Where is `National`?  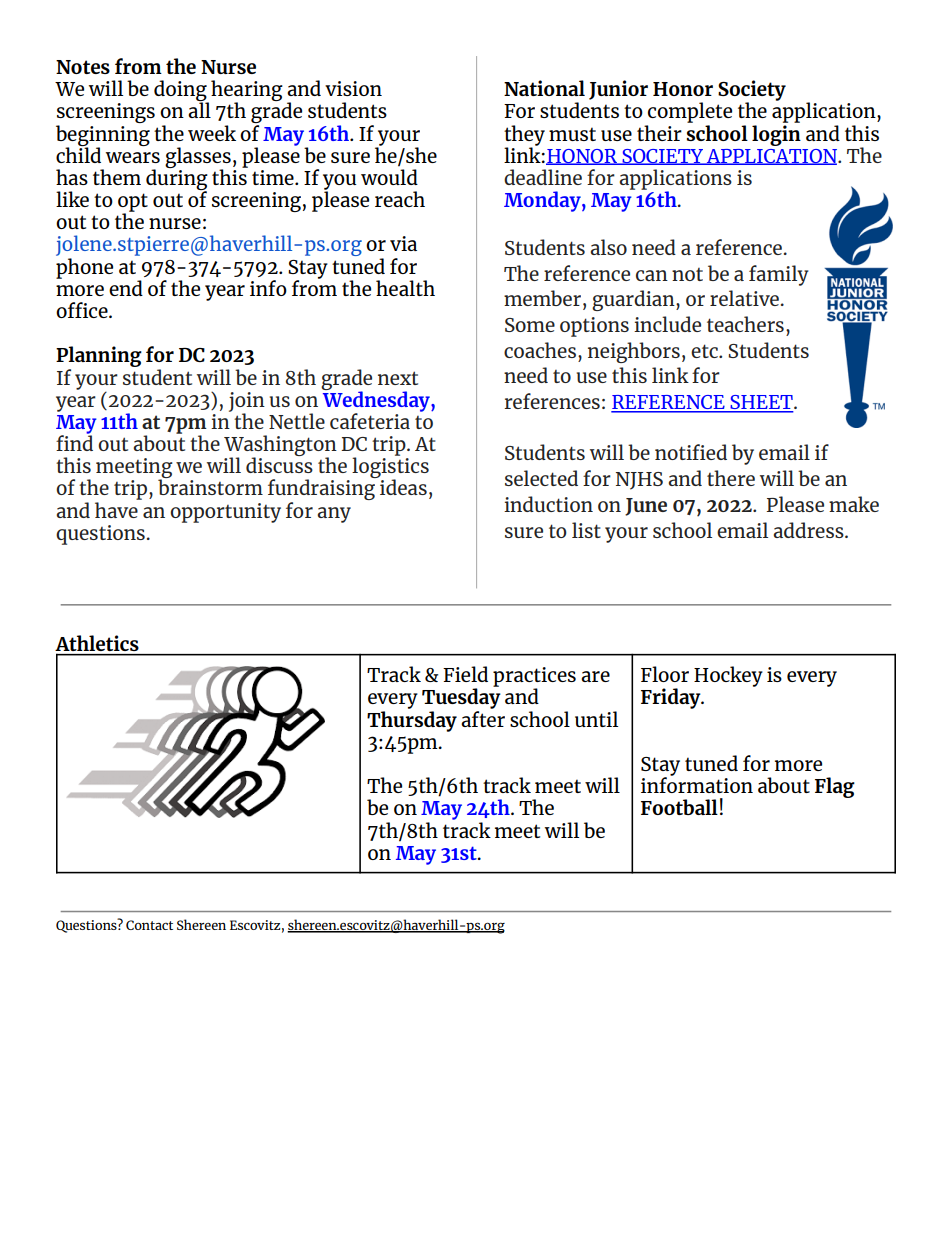 National is located at coordinates (544, 88).
